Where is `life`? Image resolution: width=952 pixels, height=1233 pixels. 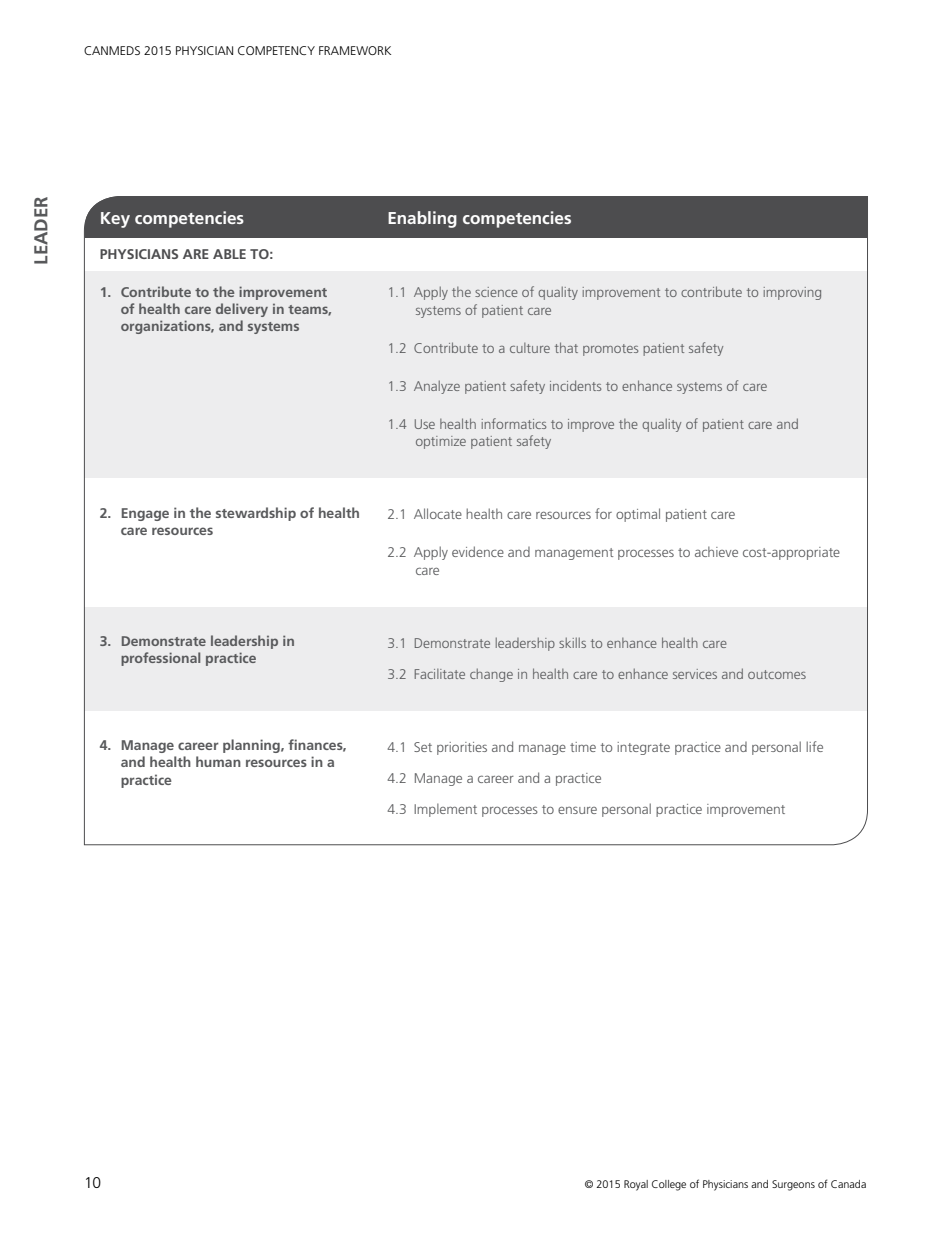 life is located at coordinates (814, 746).
